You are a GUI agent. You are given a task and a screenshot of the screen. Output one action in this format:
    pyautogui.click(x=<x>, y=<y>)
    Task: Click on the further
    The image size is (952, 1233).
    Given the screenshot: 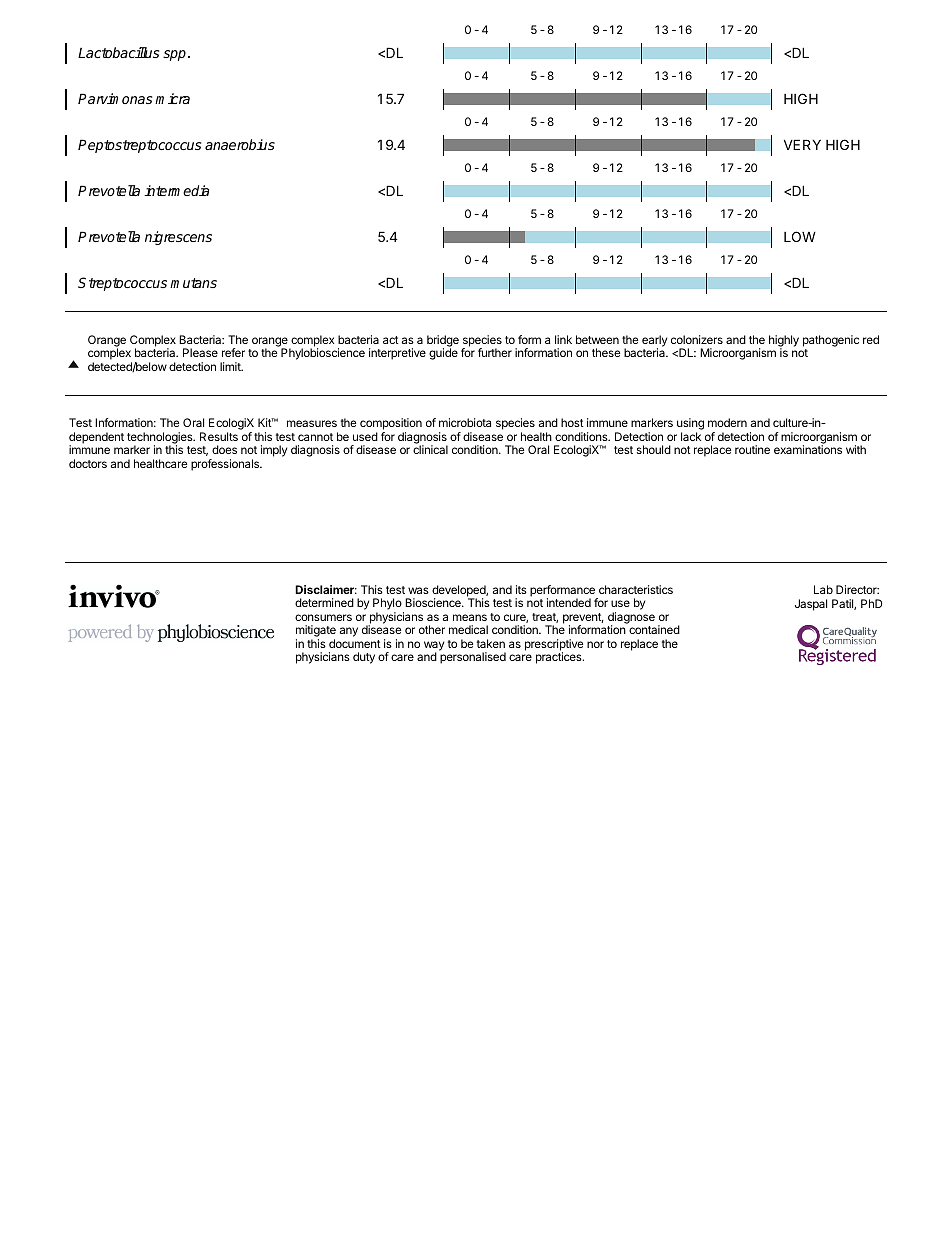 What is the action you would take?
    pyautogui.click(x=495, y=352)
